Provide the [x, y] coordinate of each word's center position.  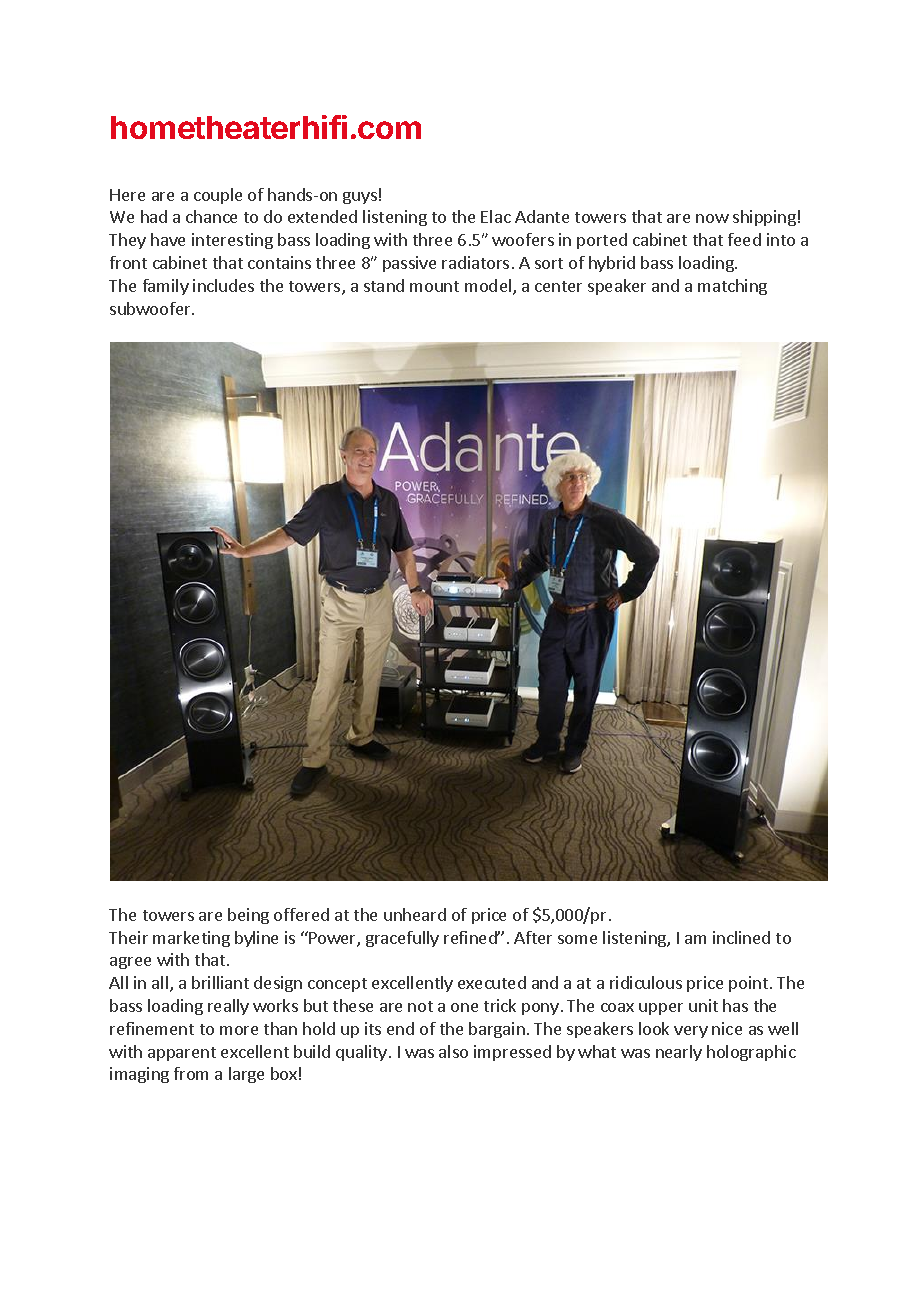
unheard [415, 914]
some [577, 939]
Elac [496, 216]
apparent [182, 1054]
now [712, 218]
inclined [741, 937]
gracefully [402, 939]
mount [434, 286]
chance [211, 216]
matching [732, 287]
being [248, 916]
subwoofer [151, 308]
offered [301, 914]
